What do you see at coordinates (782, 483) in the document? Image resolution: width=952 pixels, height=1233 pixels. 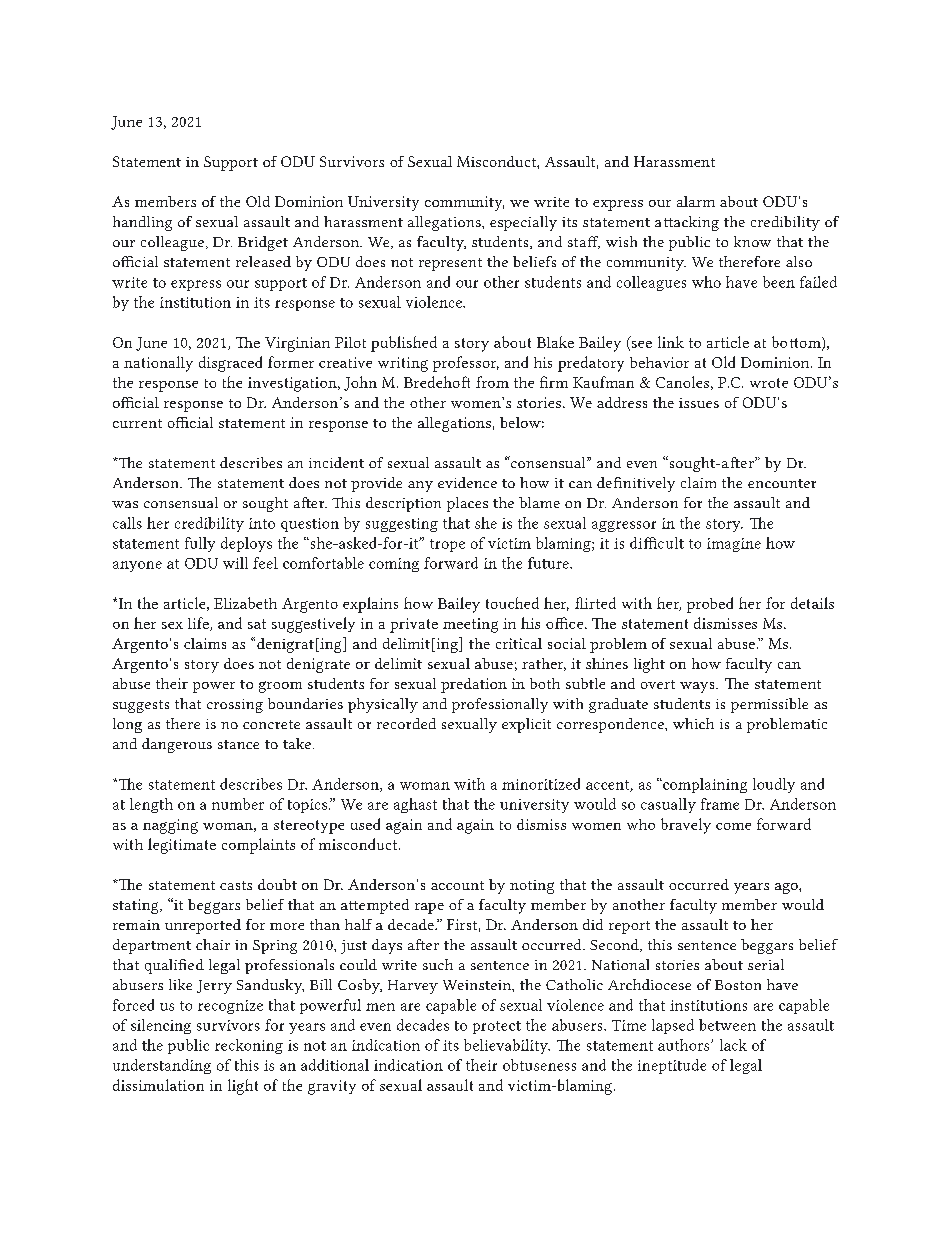 I see `encounter` at bounding box center [782, 483].
